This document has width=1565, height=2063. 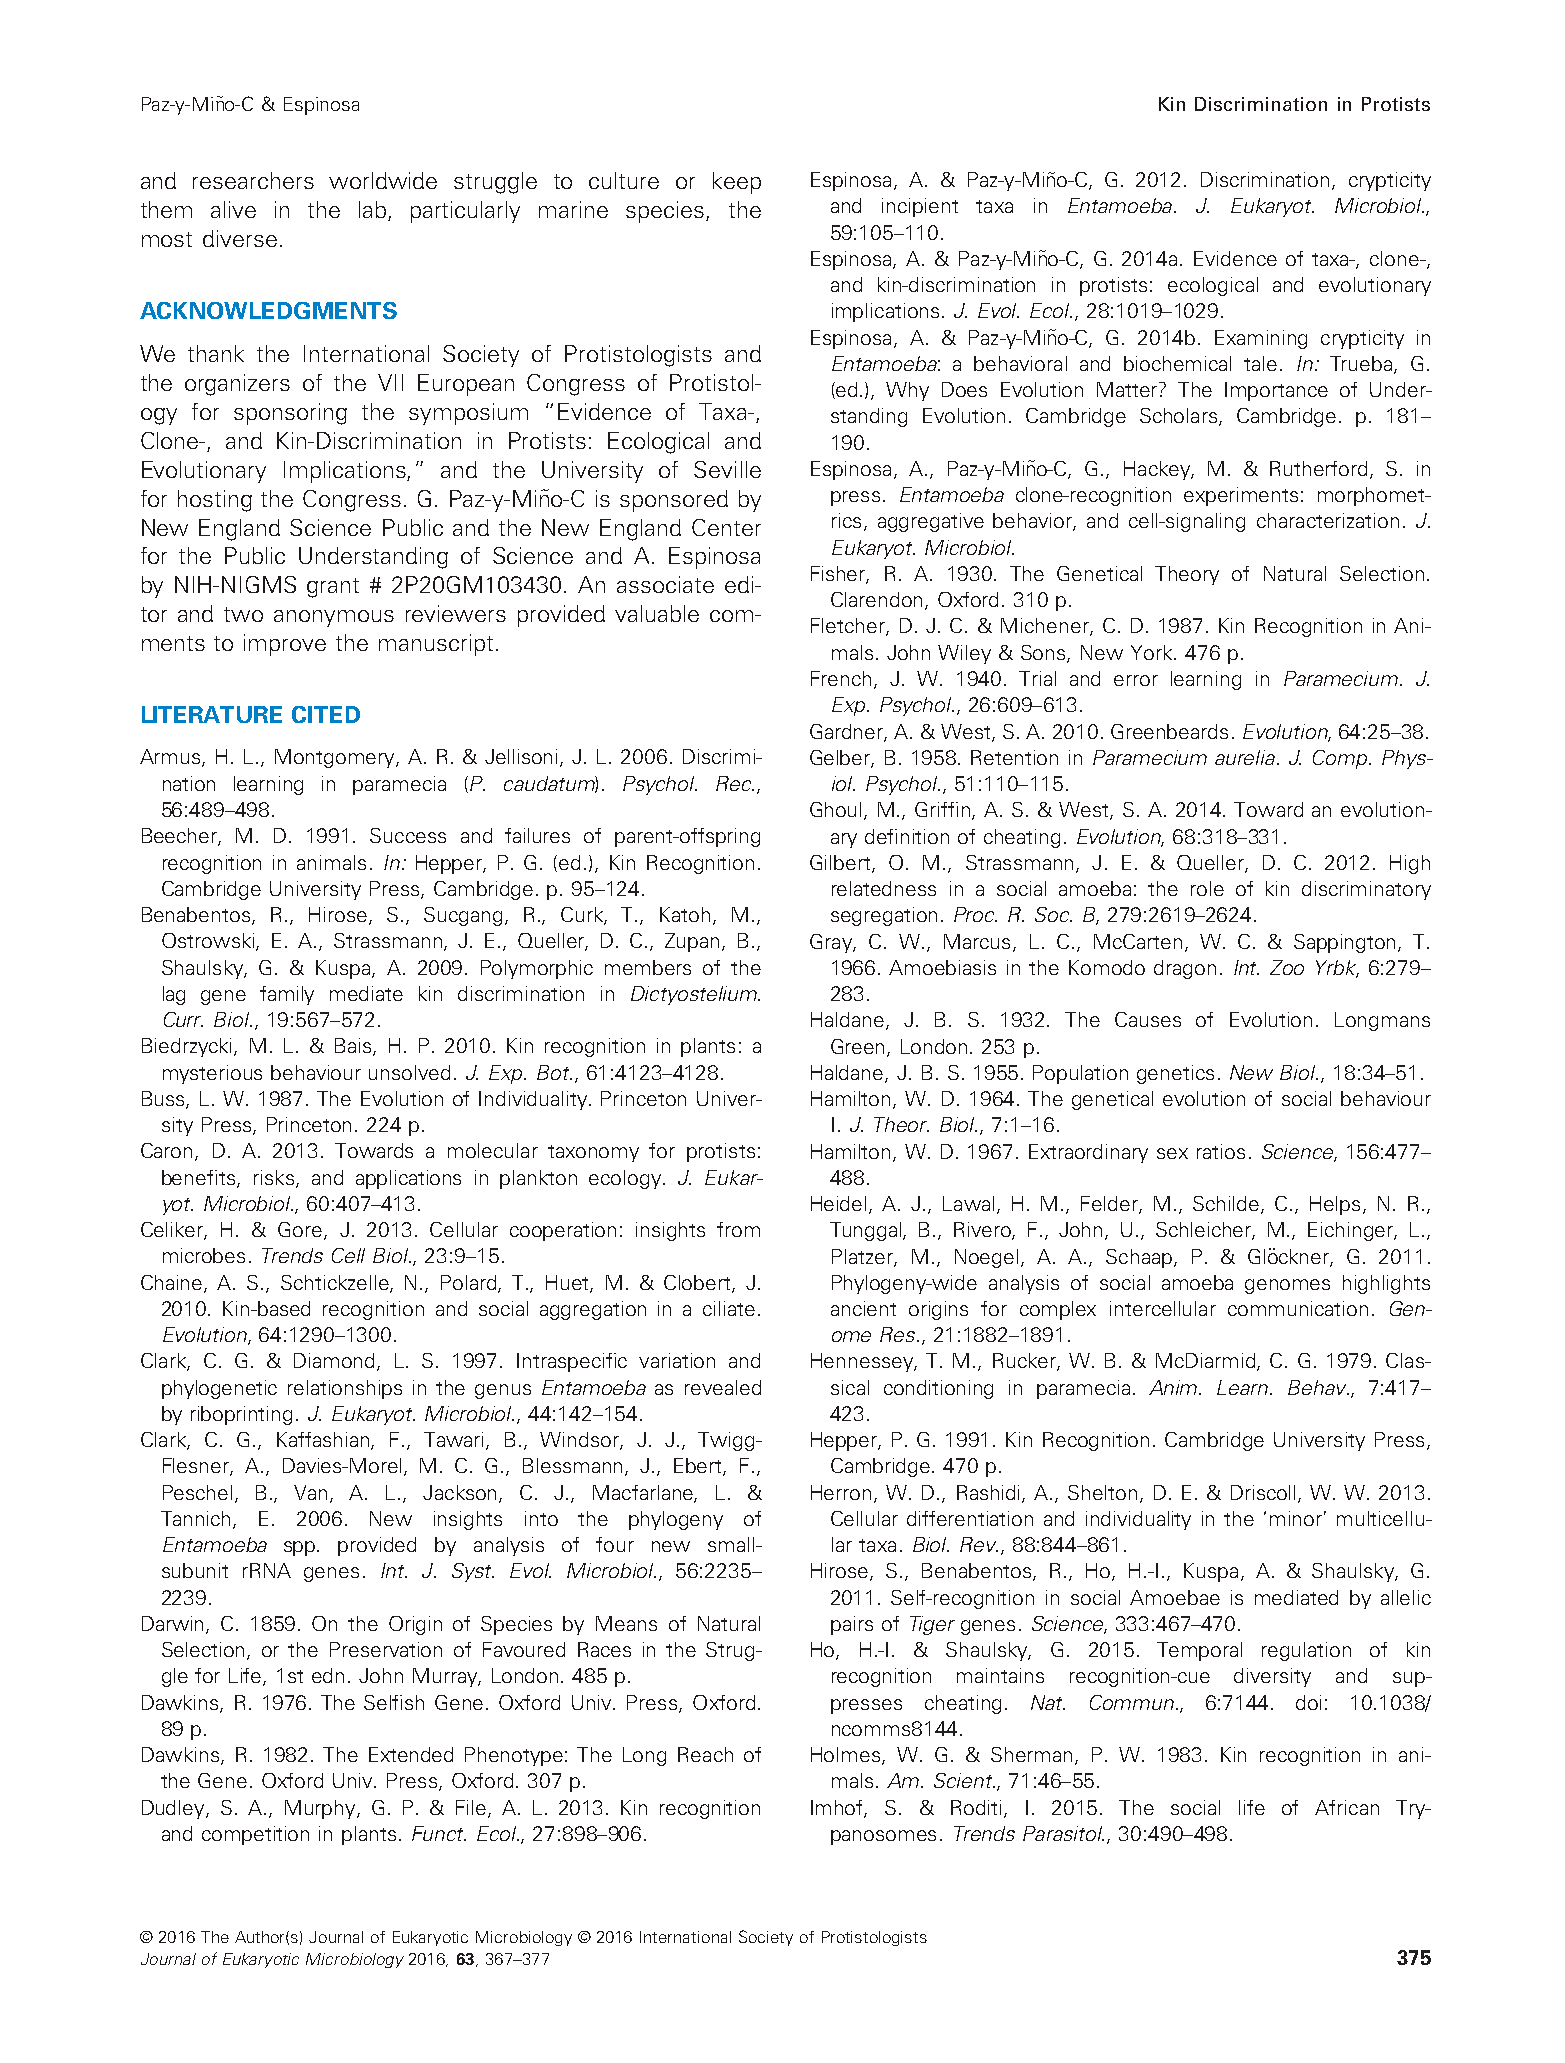 I want to click on lab, so click(x=374, y=211).
